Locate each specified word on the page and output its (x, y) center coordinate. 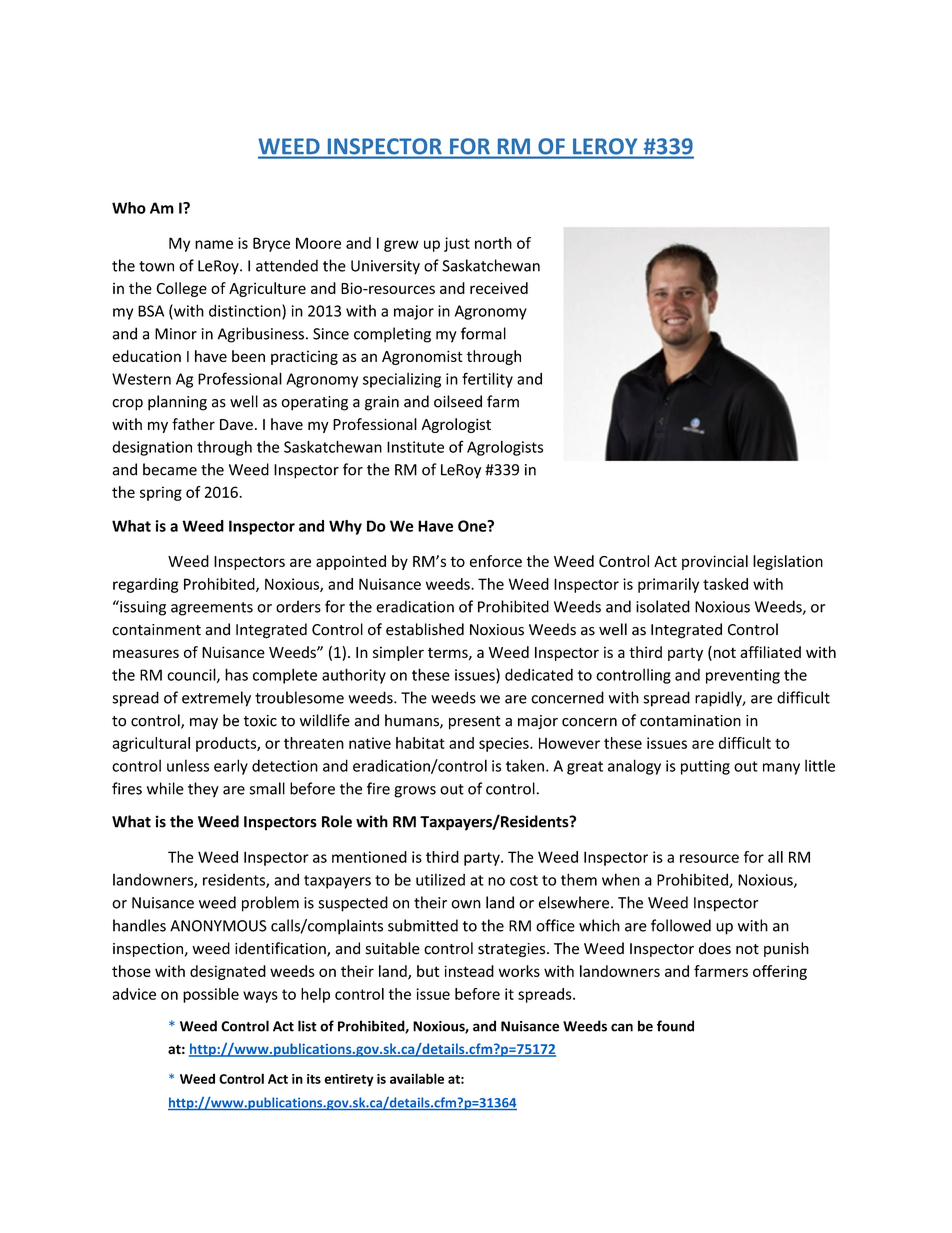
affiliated (770, 652)
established (425, 629)
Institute (415, 447)
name (214, 244)
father (193, 424)
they (203, 790)
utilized (440, 879)
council (192, 675)
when (621, 879)
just (457, 244)
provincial (715, 562)
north (493, 243)
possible (211, 995)
